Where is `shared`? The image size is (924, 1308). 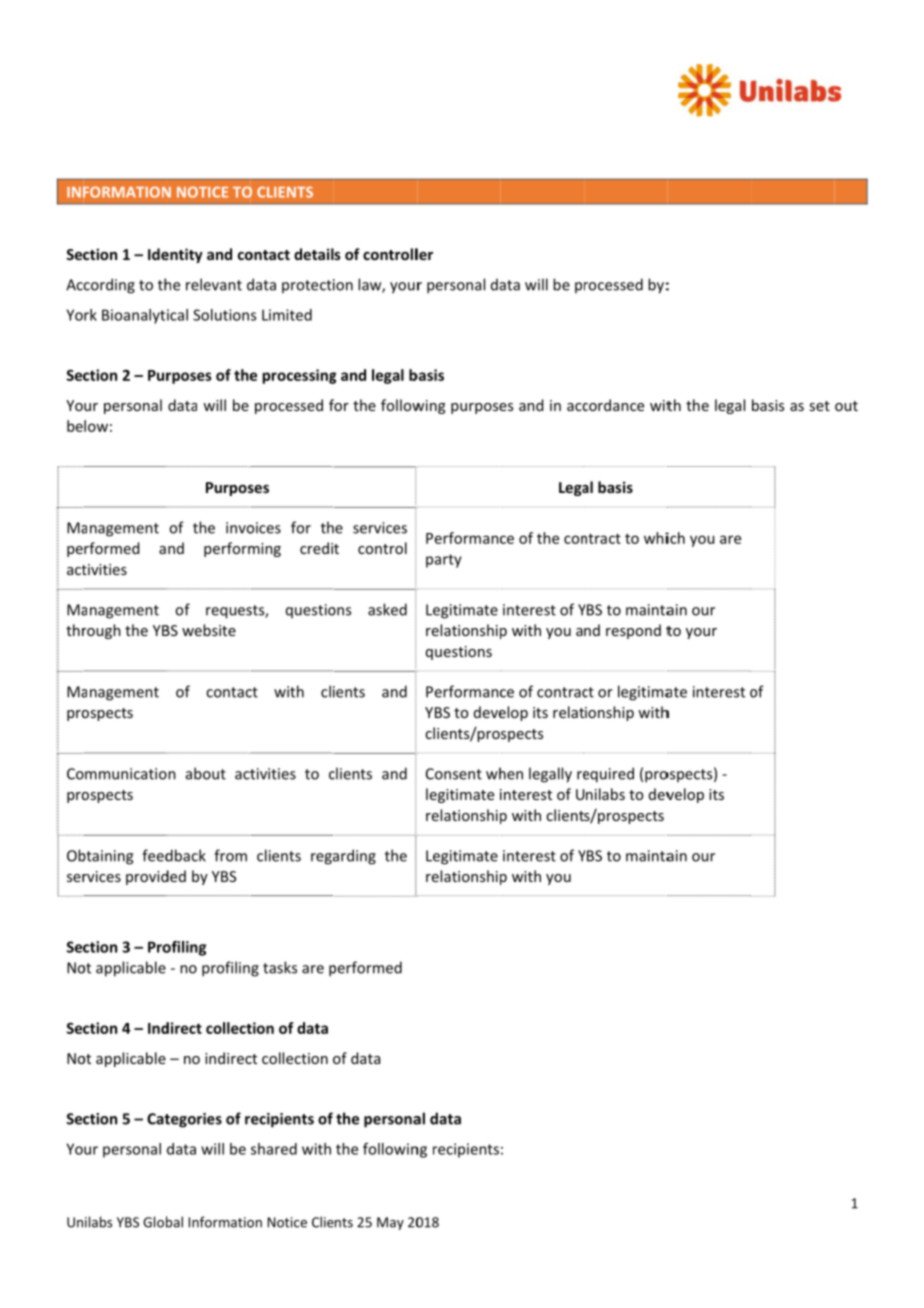 shared is located at coordinates (274, 1149).
